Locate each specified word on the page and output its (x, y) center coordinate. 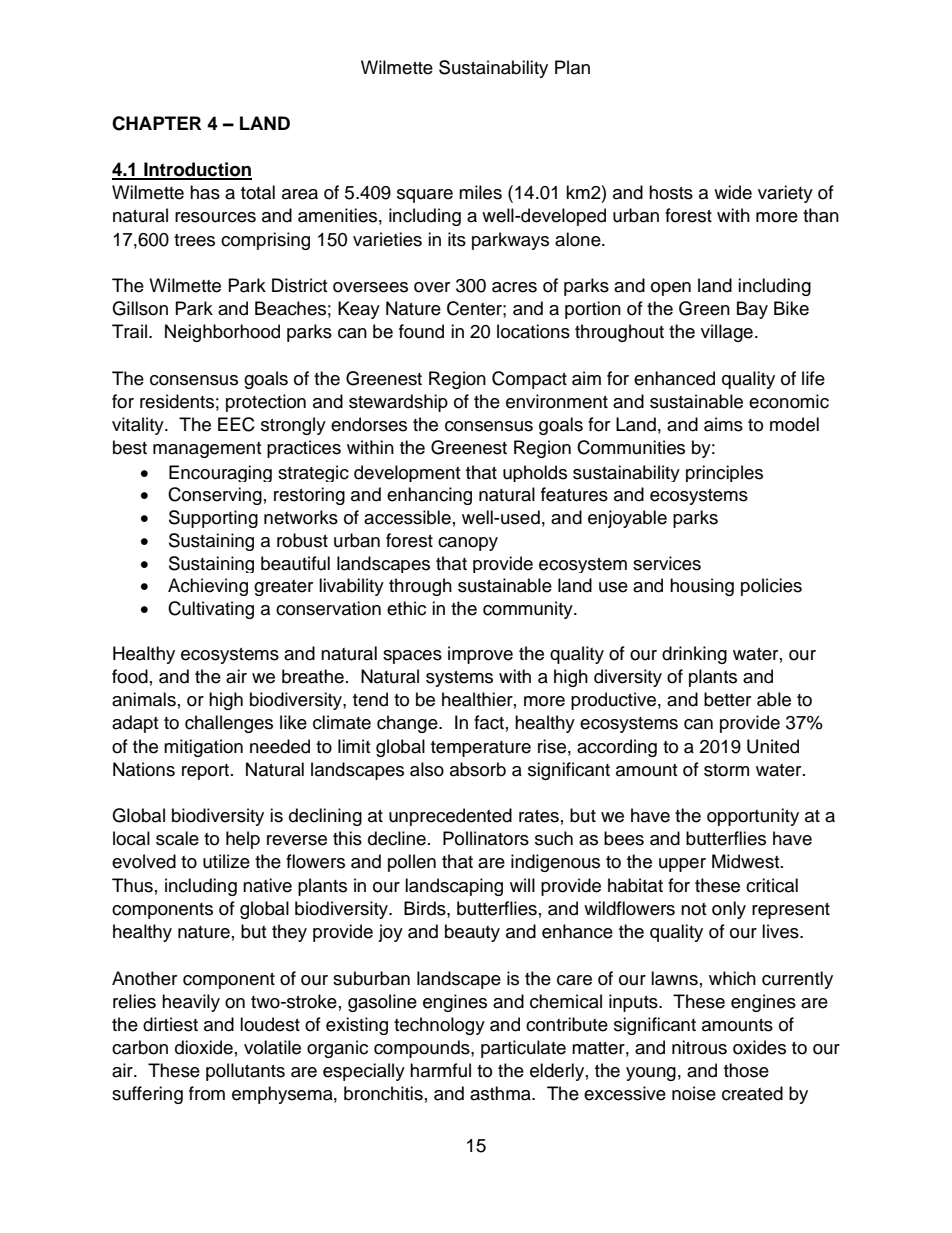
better (727, 699)
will (522, 885)
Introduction (197, 170)
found (421, 331)
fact (489, 722)
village (727, 333)
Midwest (747, 861)
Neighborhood (222, 333)
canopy (468, 544)
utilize (226, 861)
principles (724, 473)
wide (733, 192)
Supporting (213, 519)
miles (480, 192)
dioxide (204, 1047)
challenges (229, 724)
